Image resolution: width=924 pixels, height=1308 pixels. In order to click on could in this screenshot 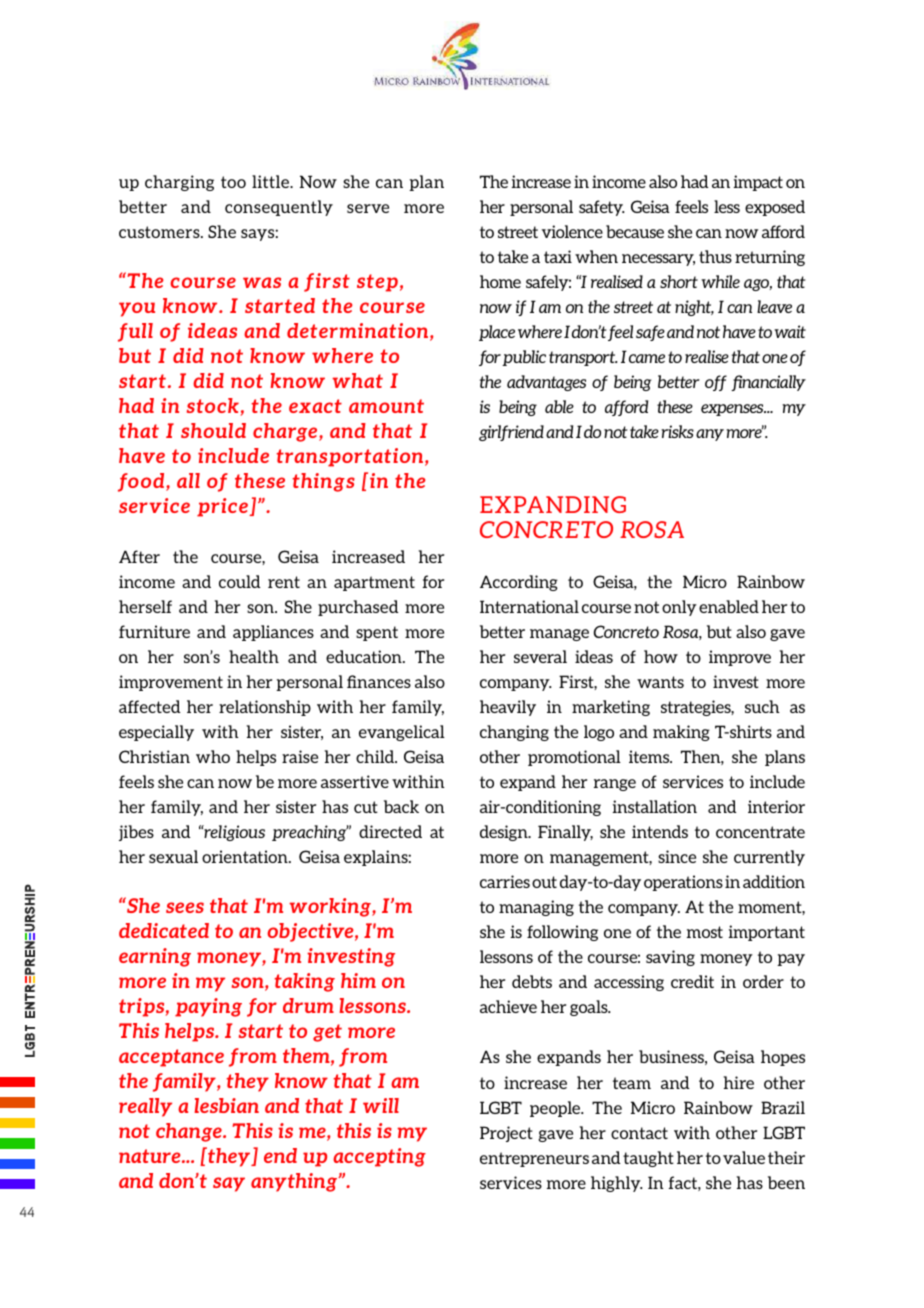, I will do `click(240, 581)`.
